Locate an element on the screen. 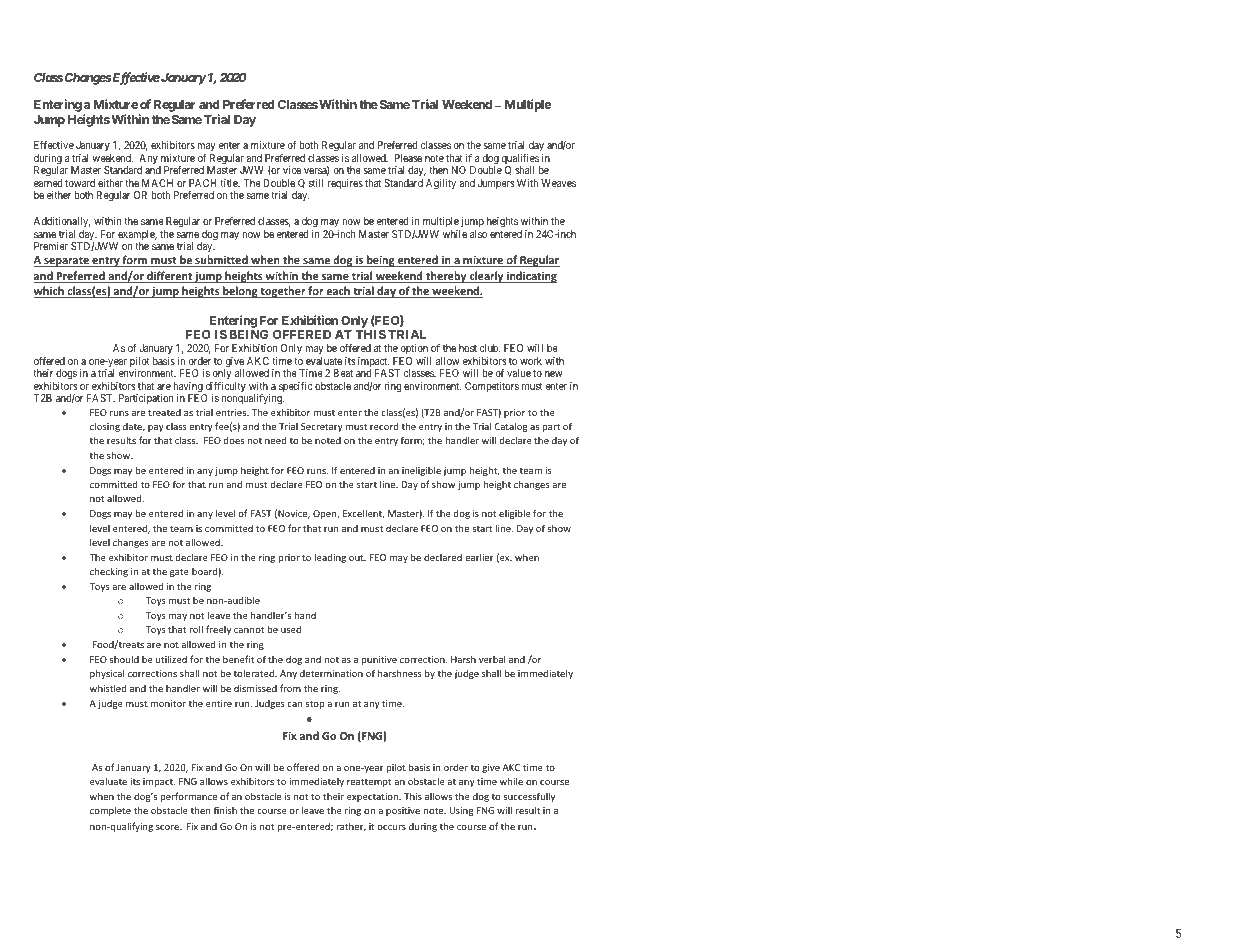  closing is located at coordinates (105, 427).
